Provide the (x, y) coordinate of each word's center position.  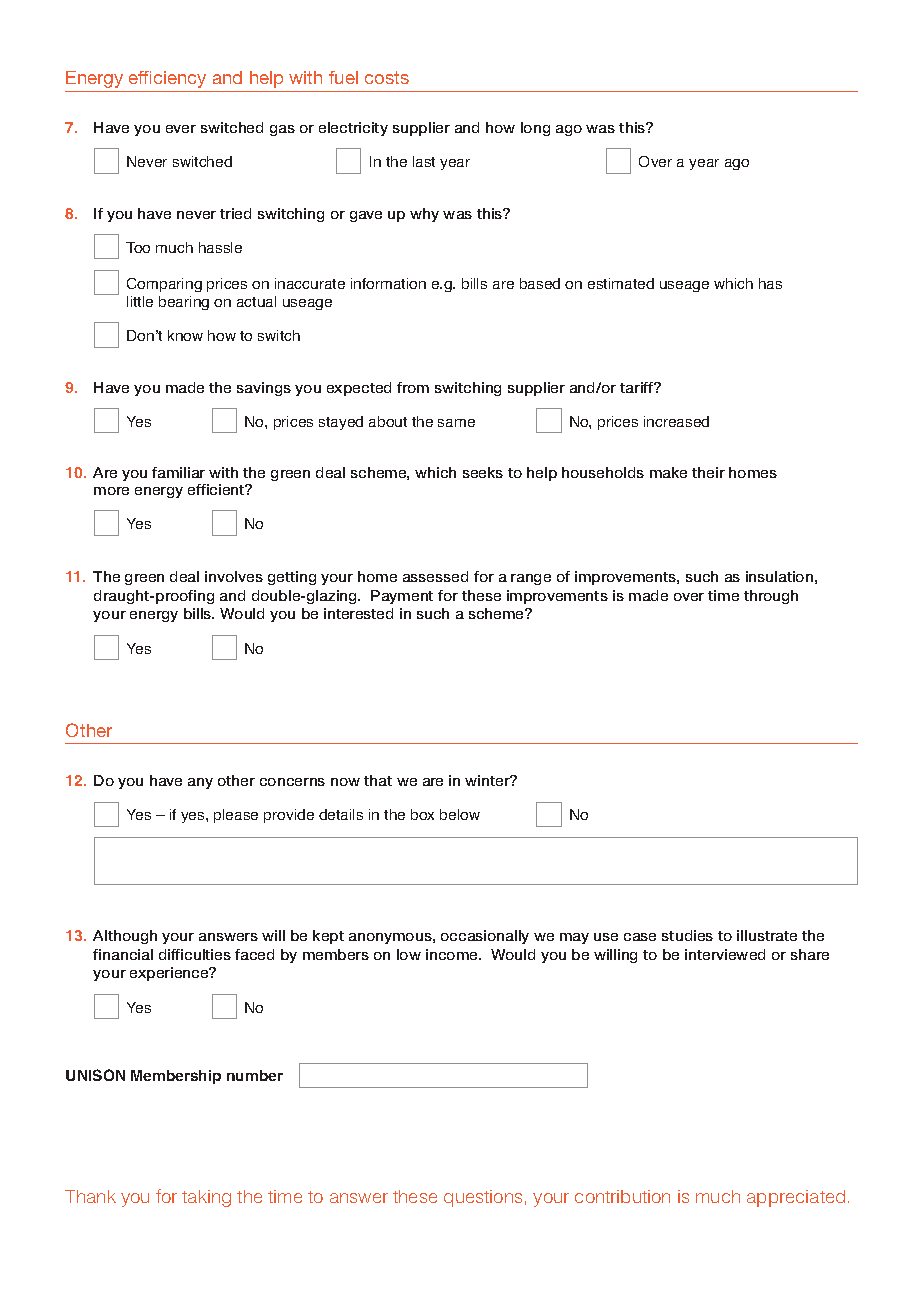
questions (483, 1198)
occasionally (485, 937)
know (185, 335)
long (535, 129)
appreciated (796, 1198)
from (413, 387)
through (771, 597)
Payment (402, 597)
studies (687, 935)
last (424, 161)
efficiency (167, 79)
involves (234, 576)
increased (676, 421)
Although (125, 937)
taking (206, 1198)
